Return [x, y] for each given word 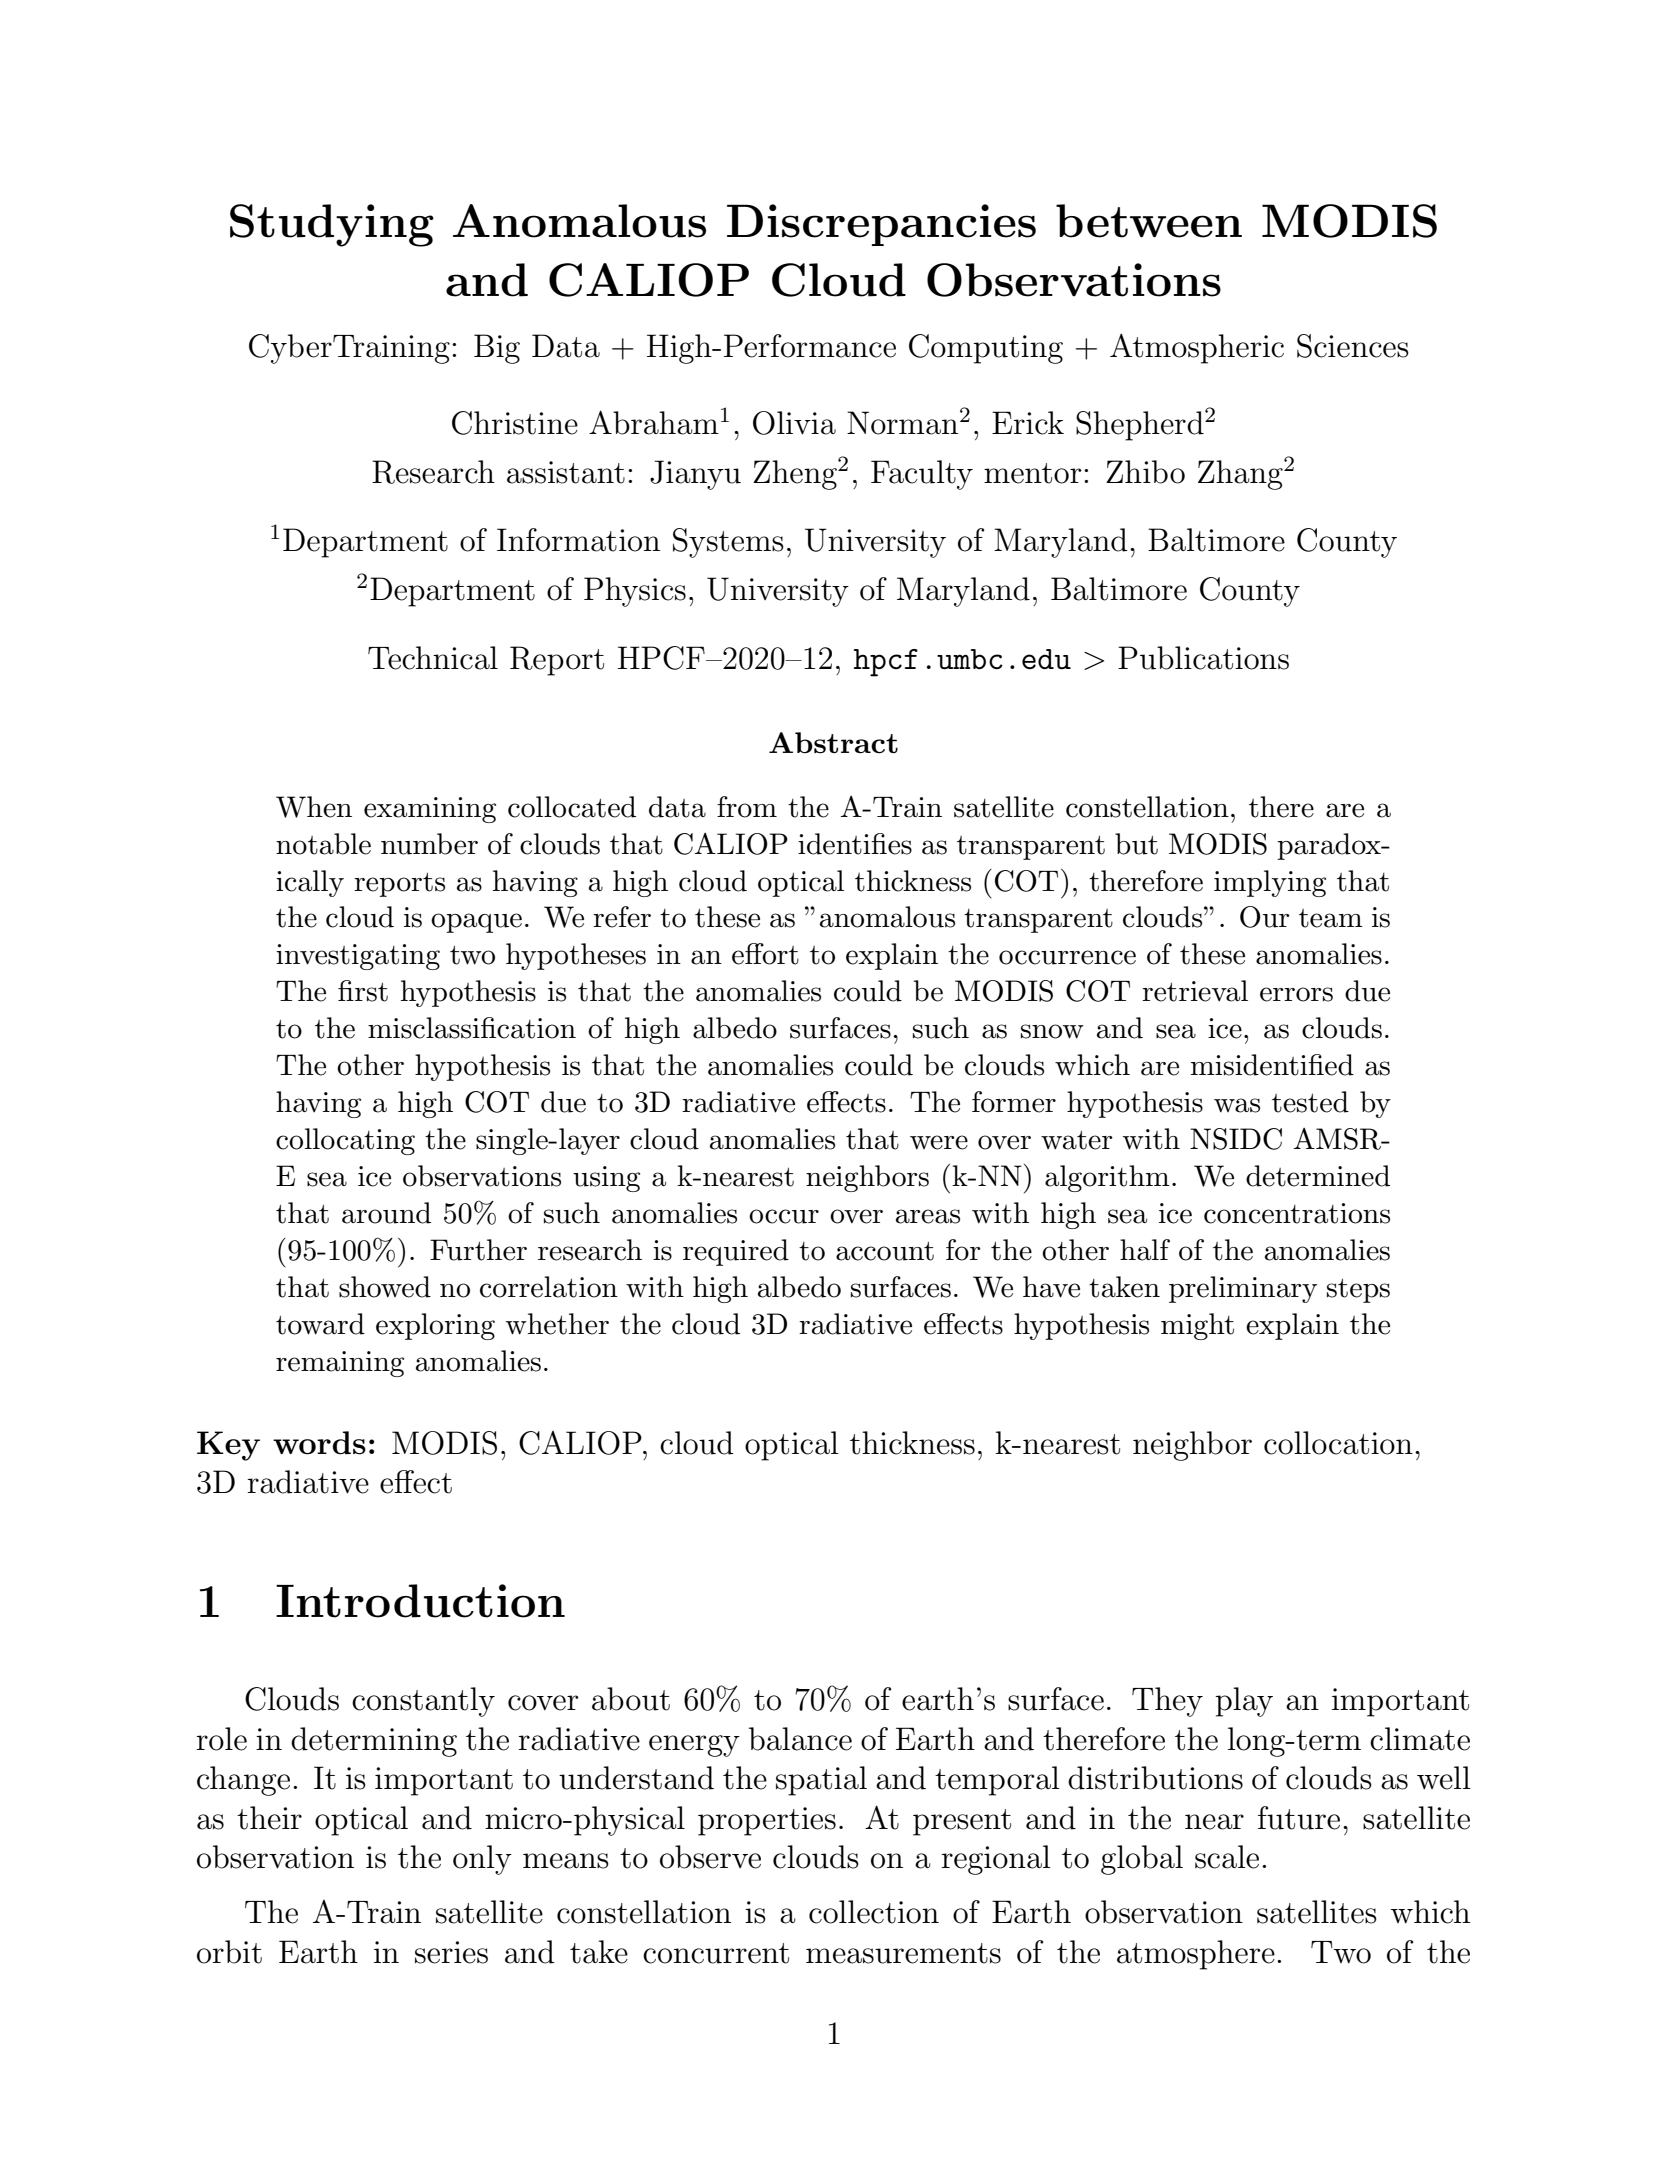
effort [765, 954]
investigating [358, 957]
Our [1265, 917]
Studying [332, 225]
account [885, 1251]
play [1244, 1702]
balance [800, 1739]
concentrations [1297, 1213]
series [451, 1952]
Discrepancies [881, 225]
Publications [1203, 658]
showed [385, 1287]
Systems [728, 543]
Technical [433, 658]
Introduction [420, 1601]
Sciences [1353, 346]
